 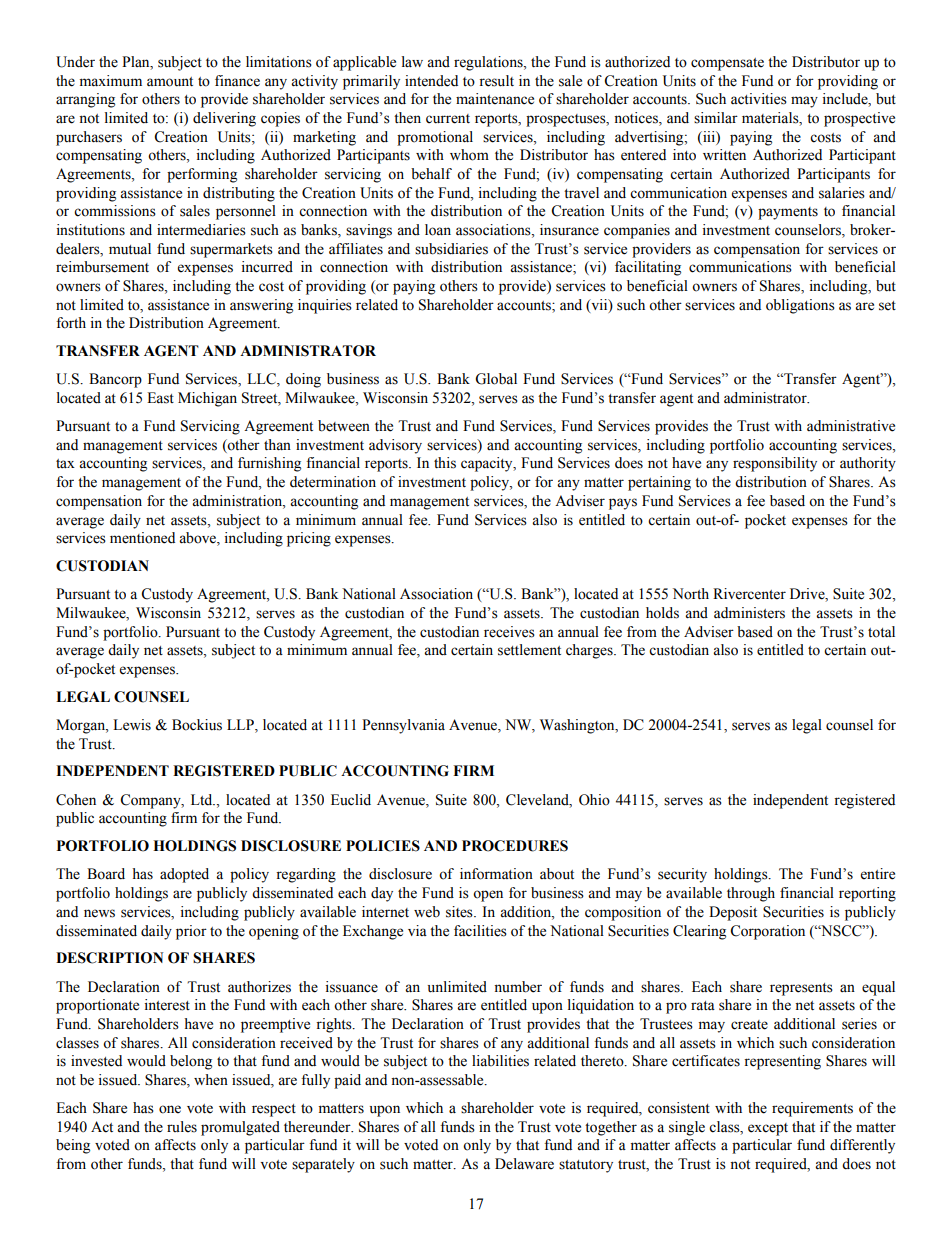 I want to click on activities, so click(x=759, y=99).
